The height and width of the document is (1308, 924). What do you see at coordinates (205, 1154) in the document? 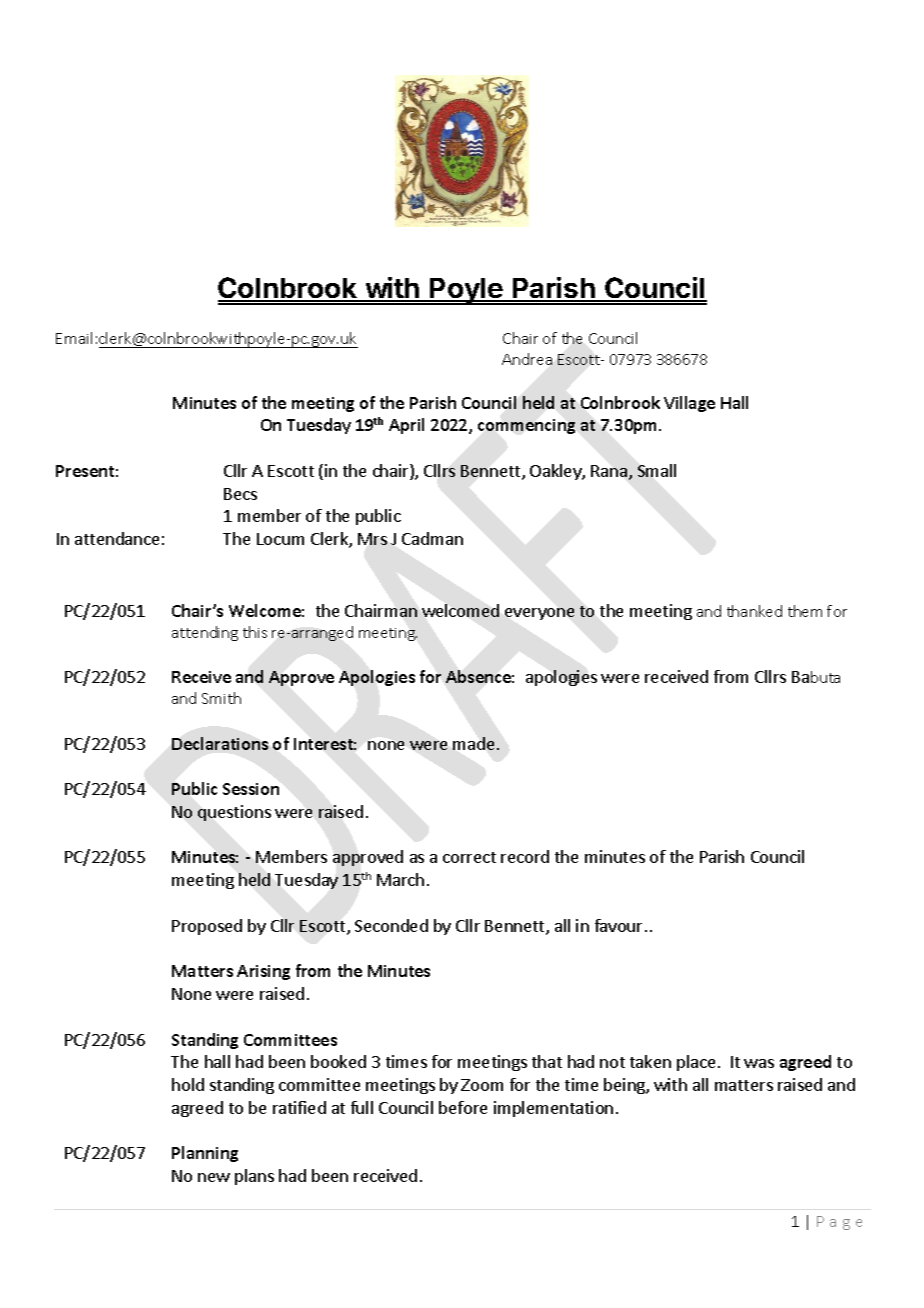
I see `Planning` at bounding box center [205, 1154].
